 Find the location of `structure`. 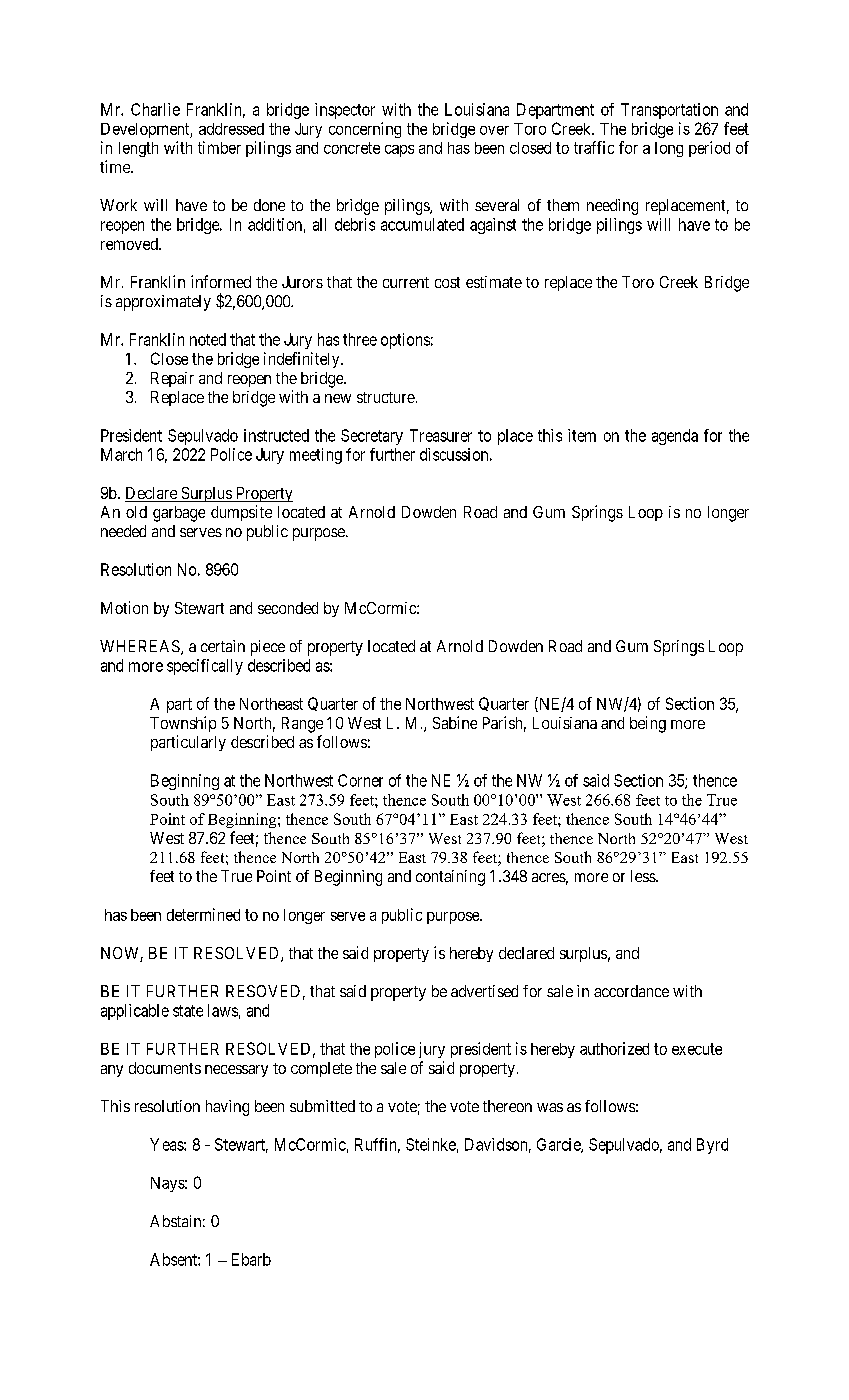

structure is located at coordinates (386, 397).
